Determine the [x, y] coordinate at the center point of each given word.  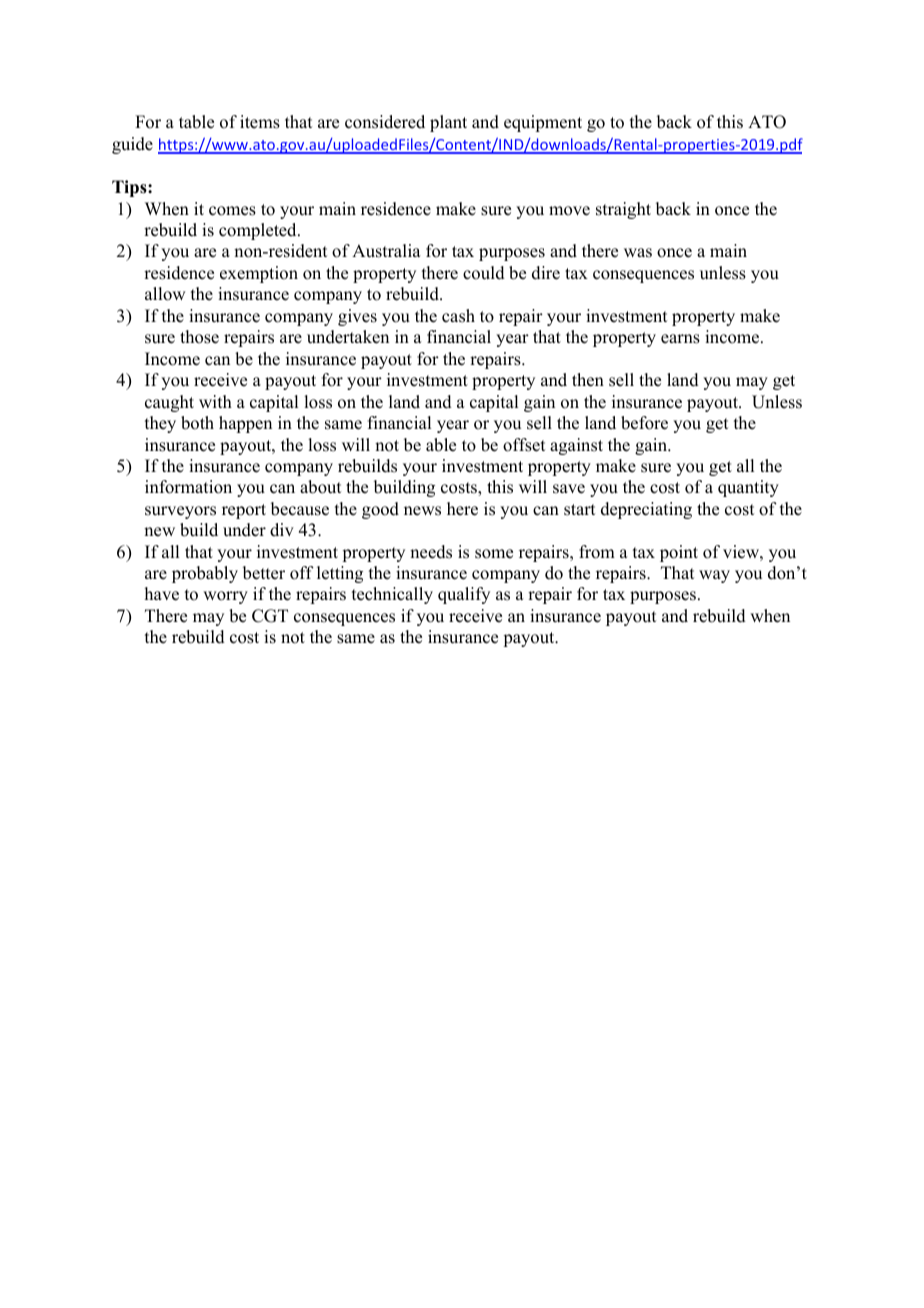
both [197, 423]
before [644, 423]
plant [448, 123]
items [260, 122]
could [484, 273]
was [638, 253]
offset [524, 445]
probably [205, 574]
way [714, 576]
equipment [543, 123]
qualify [464, 595]
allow [165, 294]
